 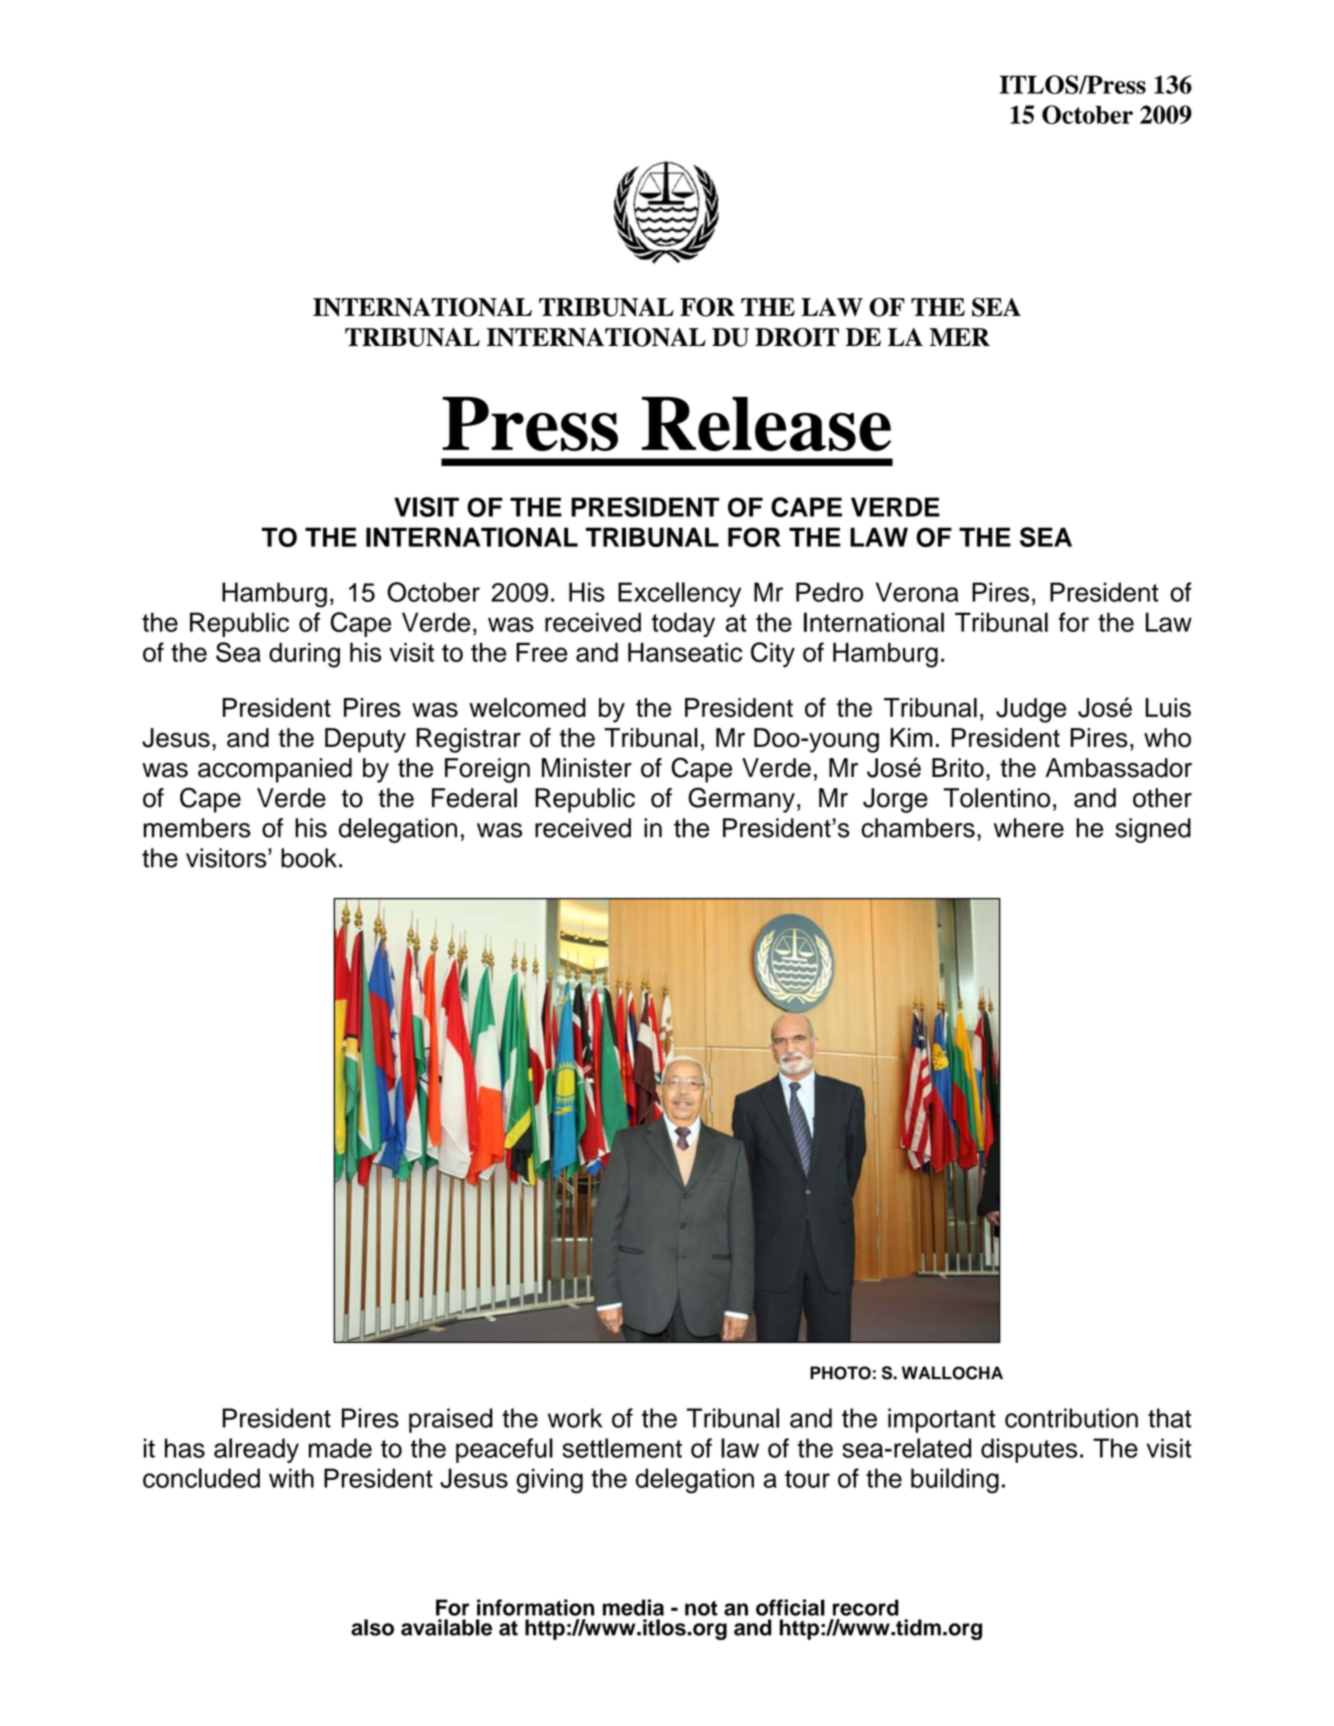 I want to click on Germany, so click(x=741, y=800).
